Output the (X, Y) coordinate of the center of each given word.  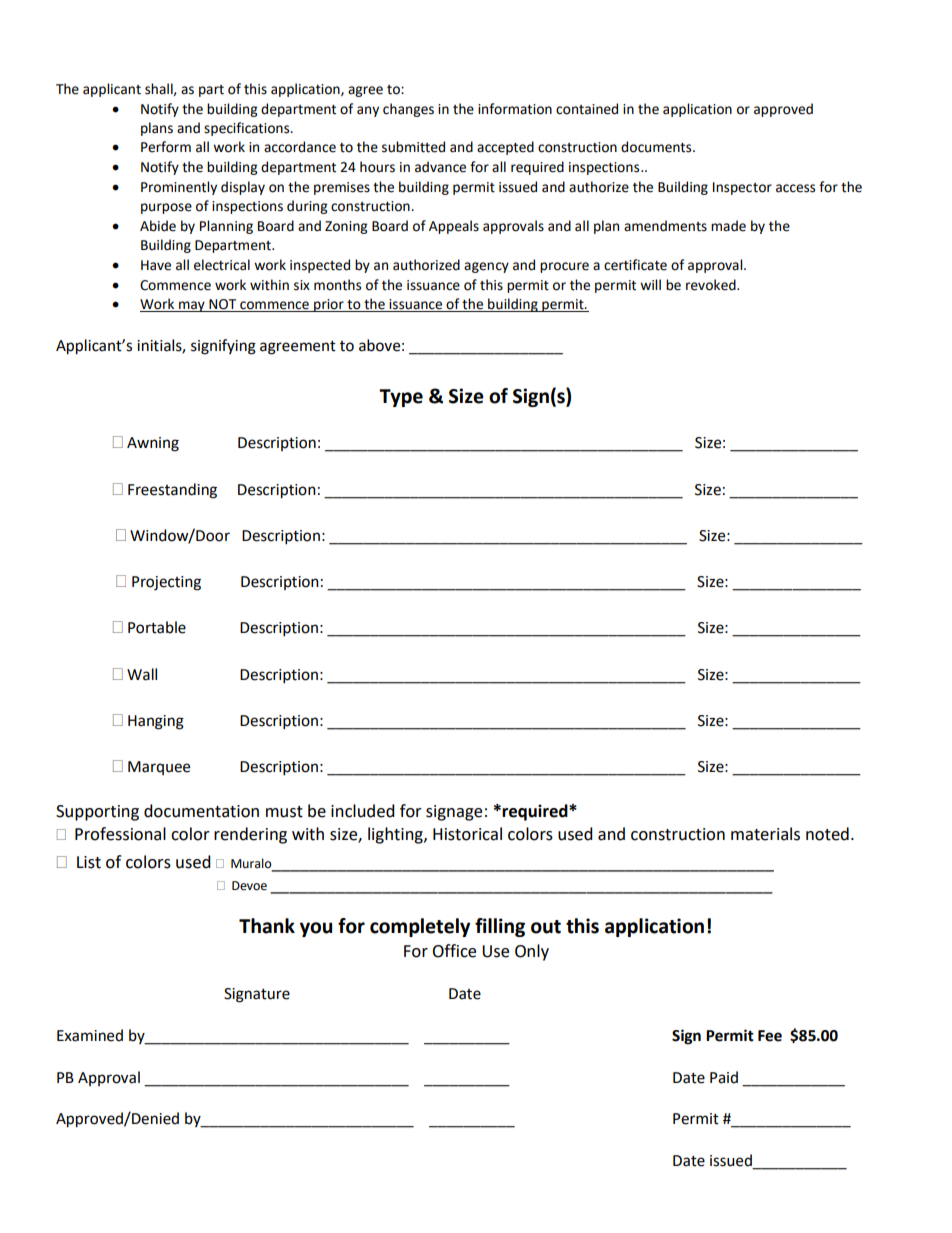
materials (765, 834)
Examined (90, 1035)
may (192, 306)
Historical (467, 834)
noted (827, 834)
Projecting (166, 583)
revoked (712, 285)
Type (401, 398)
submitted (413, 147)
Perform (166, 147)
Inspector (742, 188)
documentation (201, 811)
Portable (157, 627)
